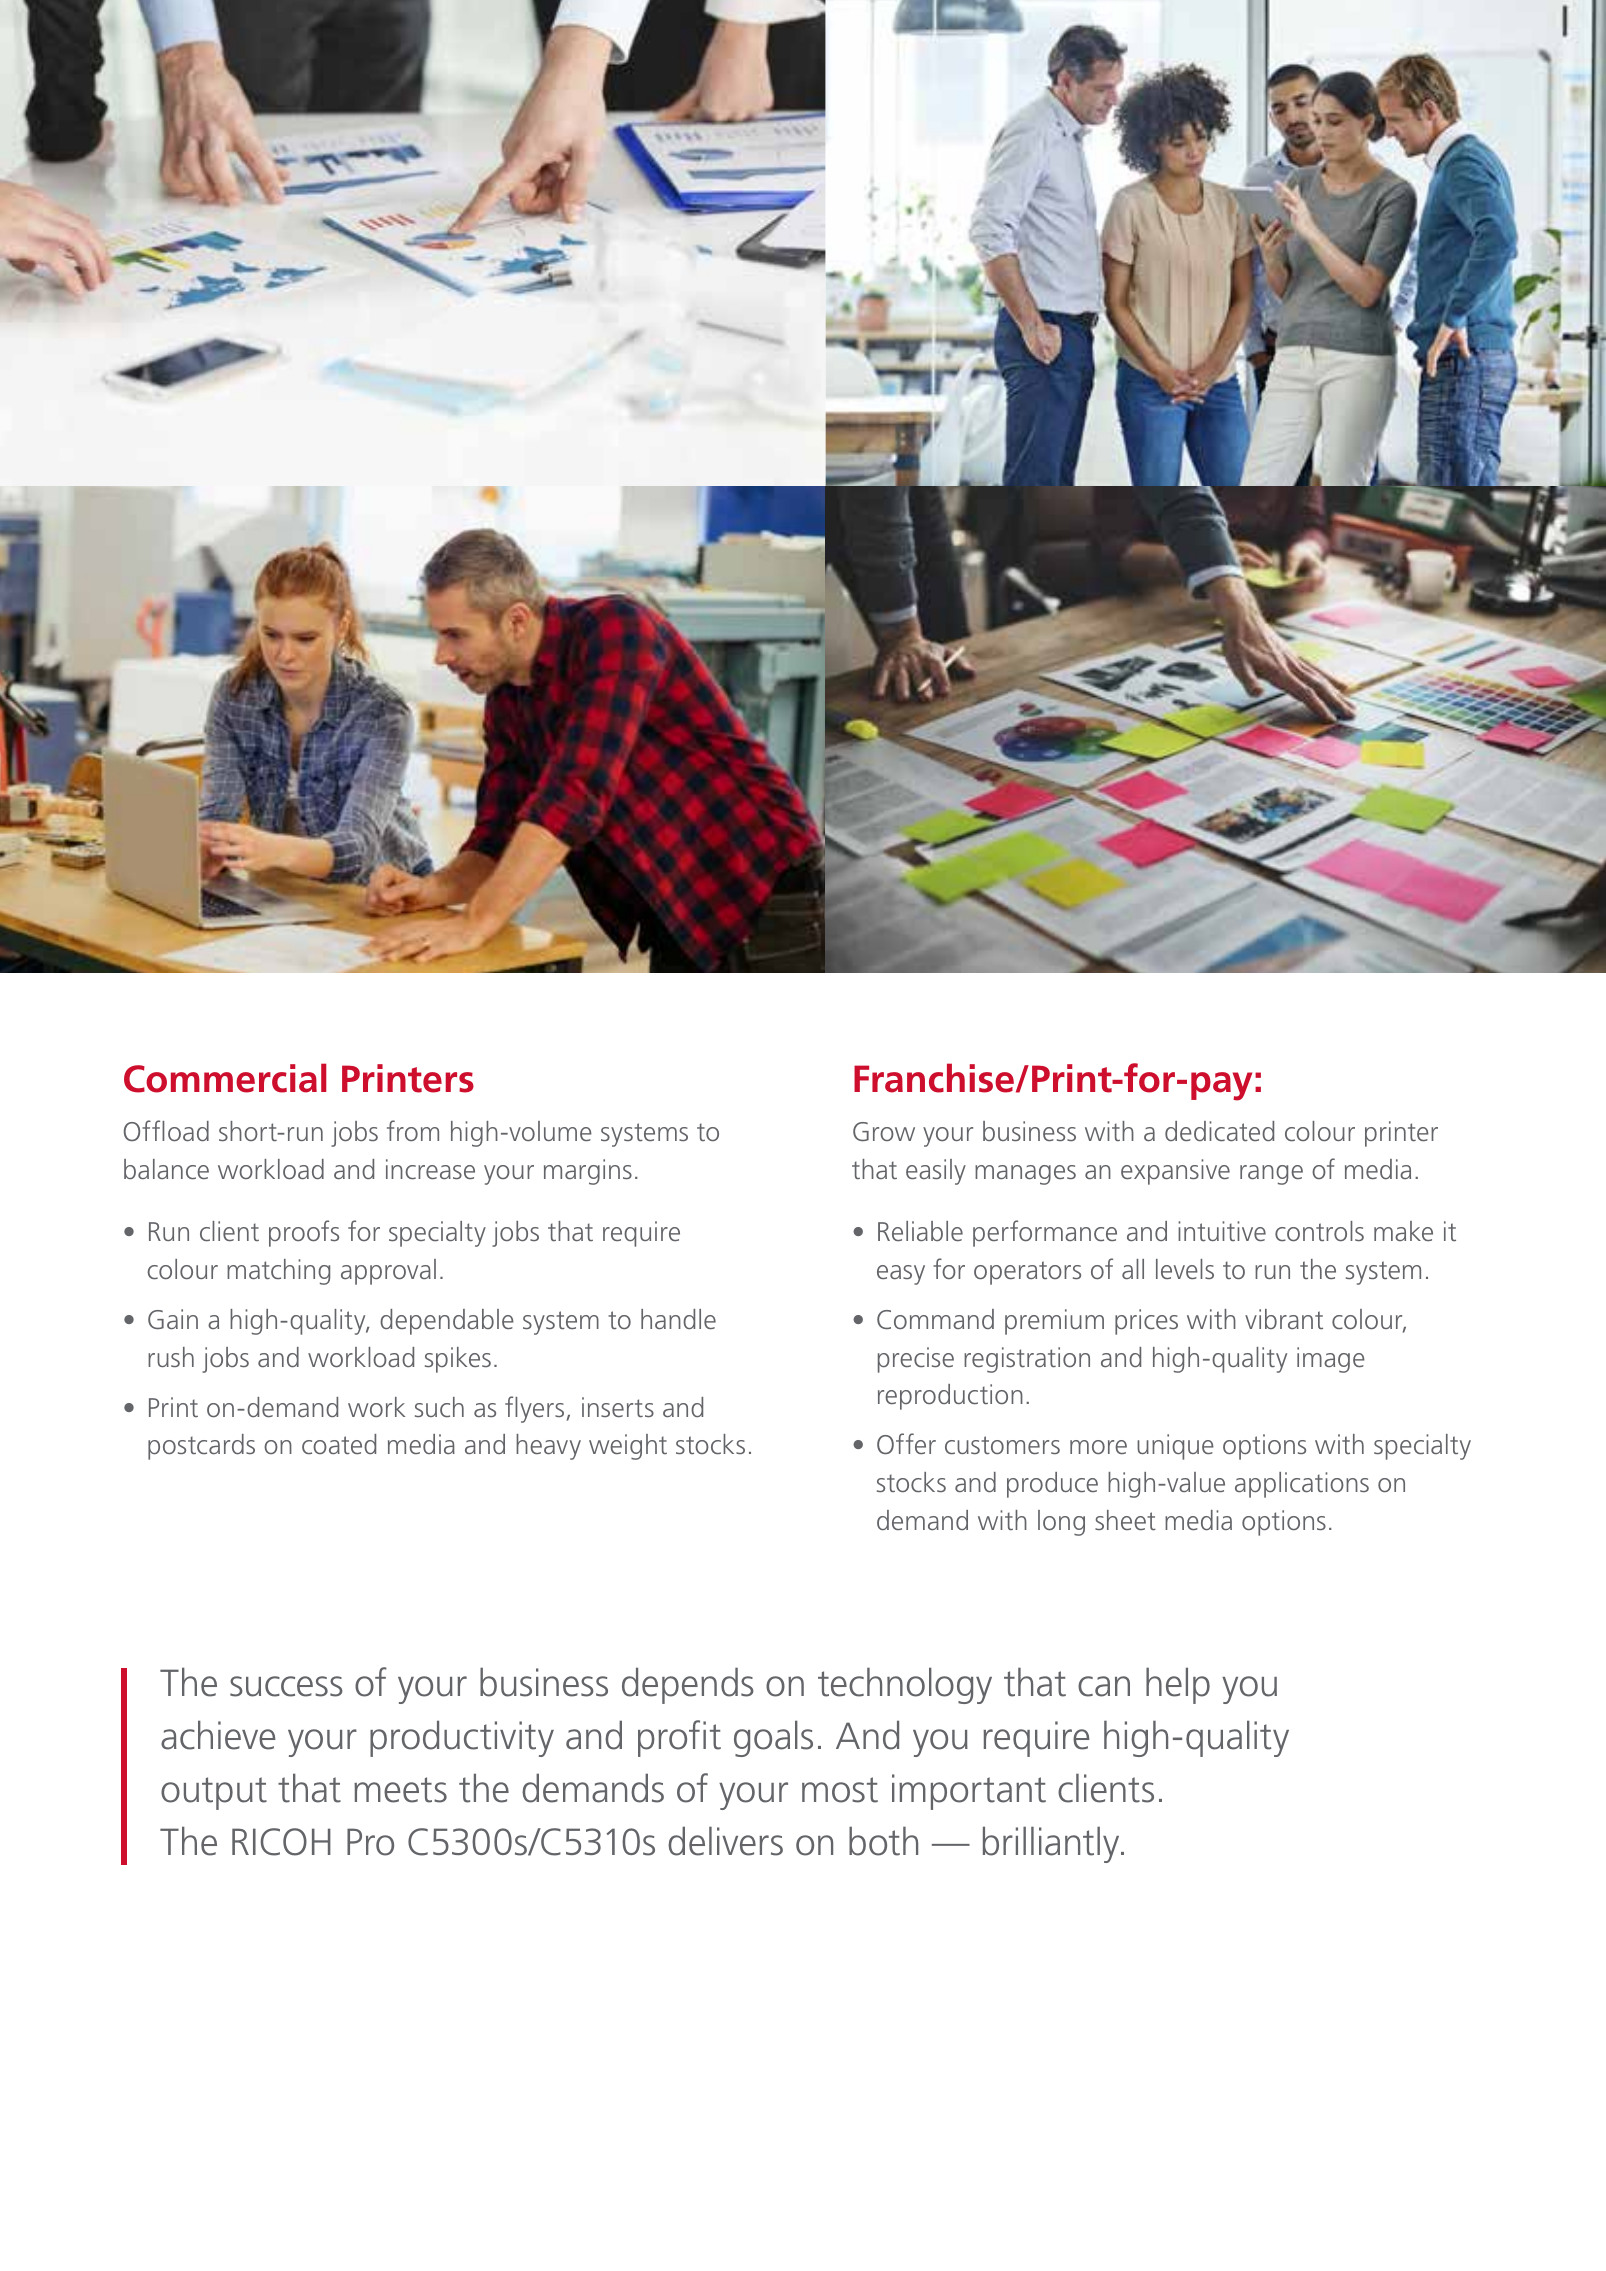  What do you see at coordinates (688, 1685) in the page?
I see `depends` at bounding box center [688, 1685].
